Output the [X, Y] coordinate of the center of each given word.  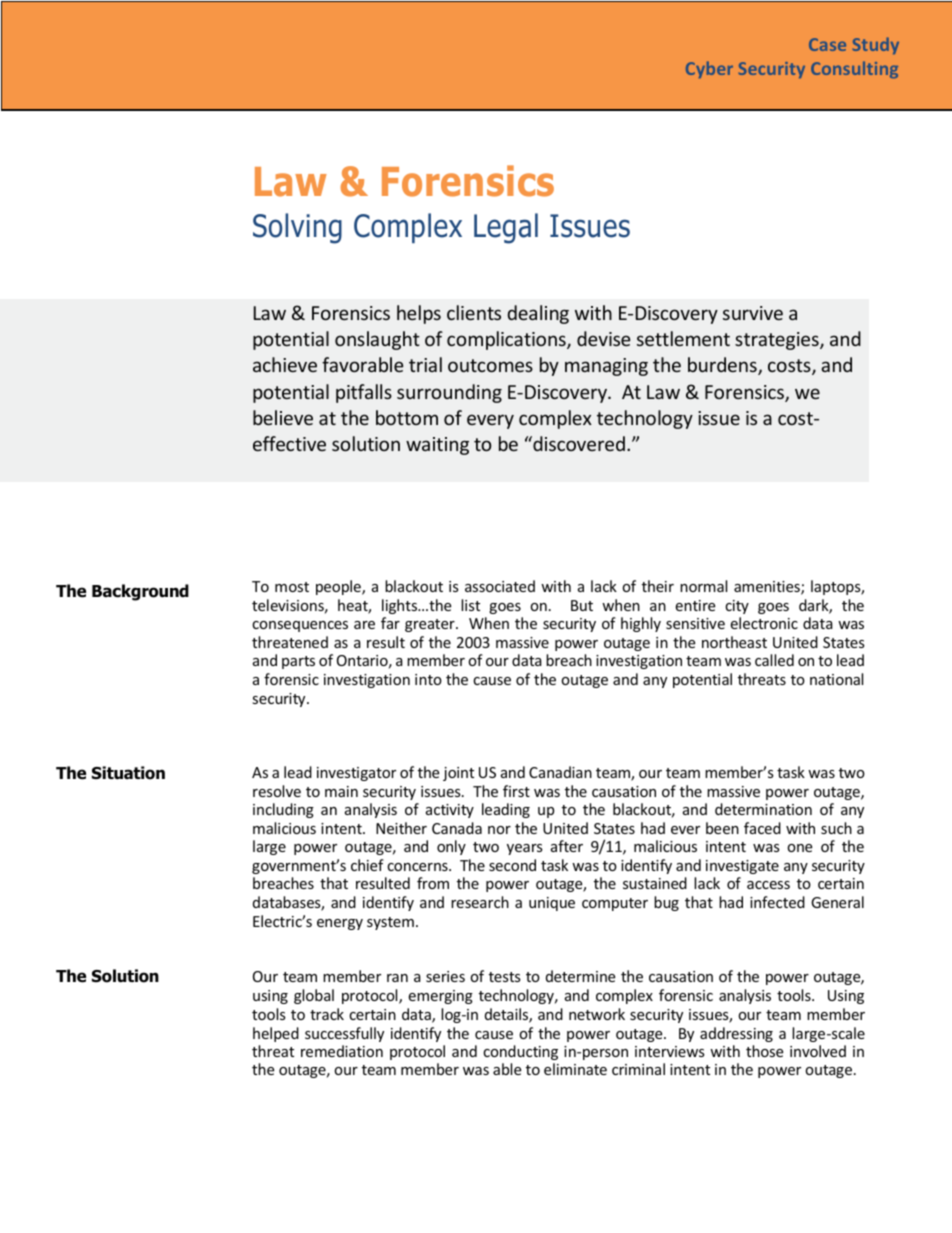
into [428, 679]
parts [298, 662]
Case [827, 44]
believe [283, 417]
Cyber [709, 69]
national [836, 679]
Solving [297, 228]
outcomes [490, 365]
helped [276, 1034]
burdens [723, 366]
